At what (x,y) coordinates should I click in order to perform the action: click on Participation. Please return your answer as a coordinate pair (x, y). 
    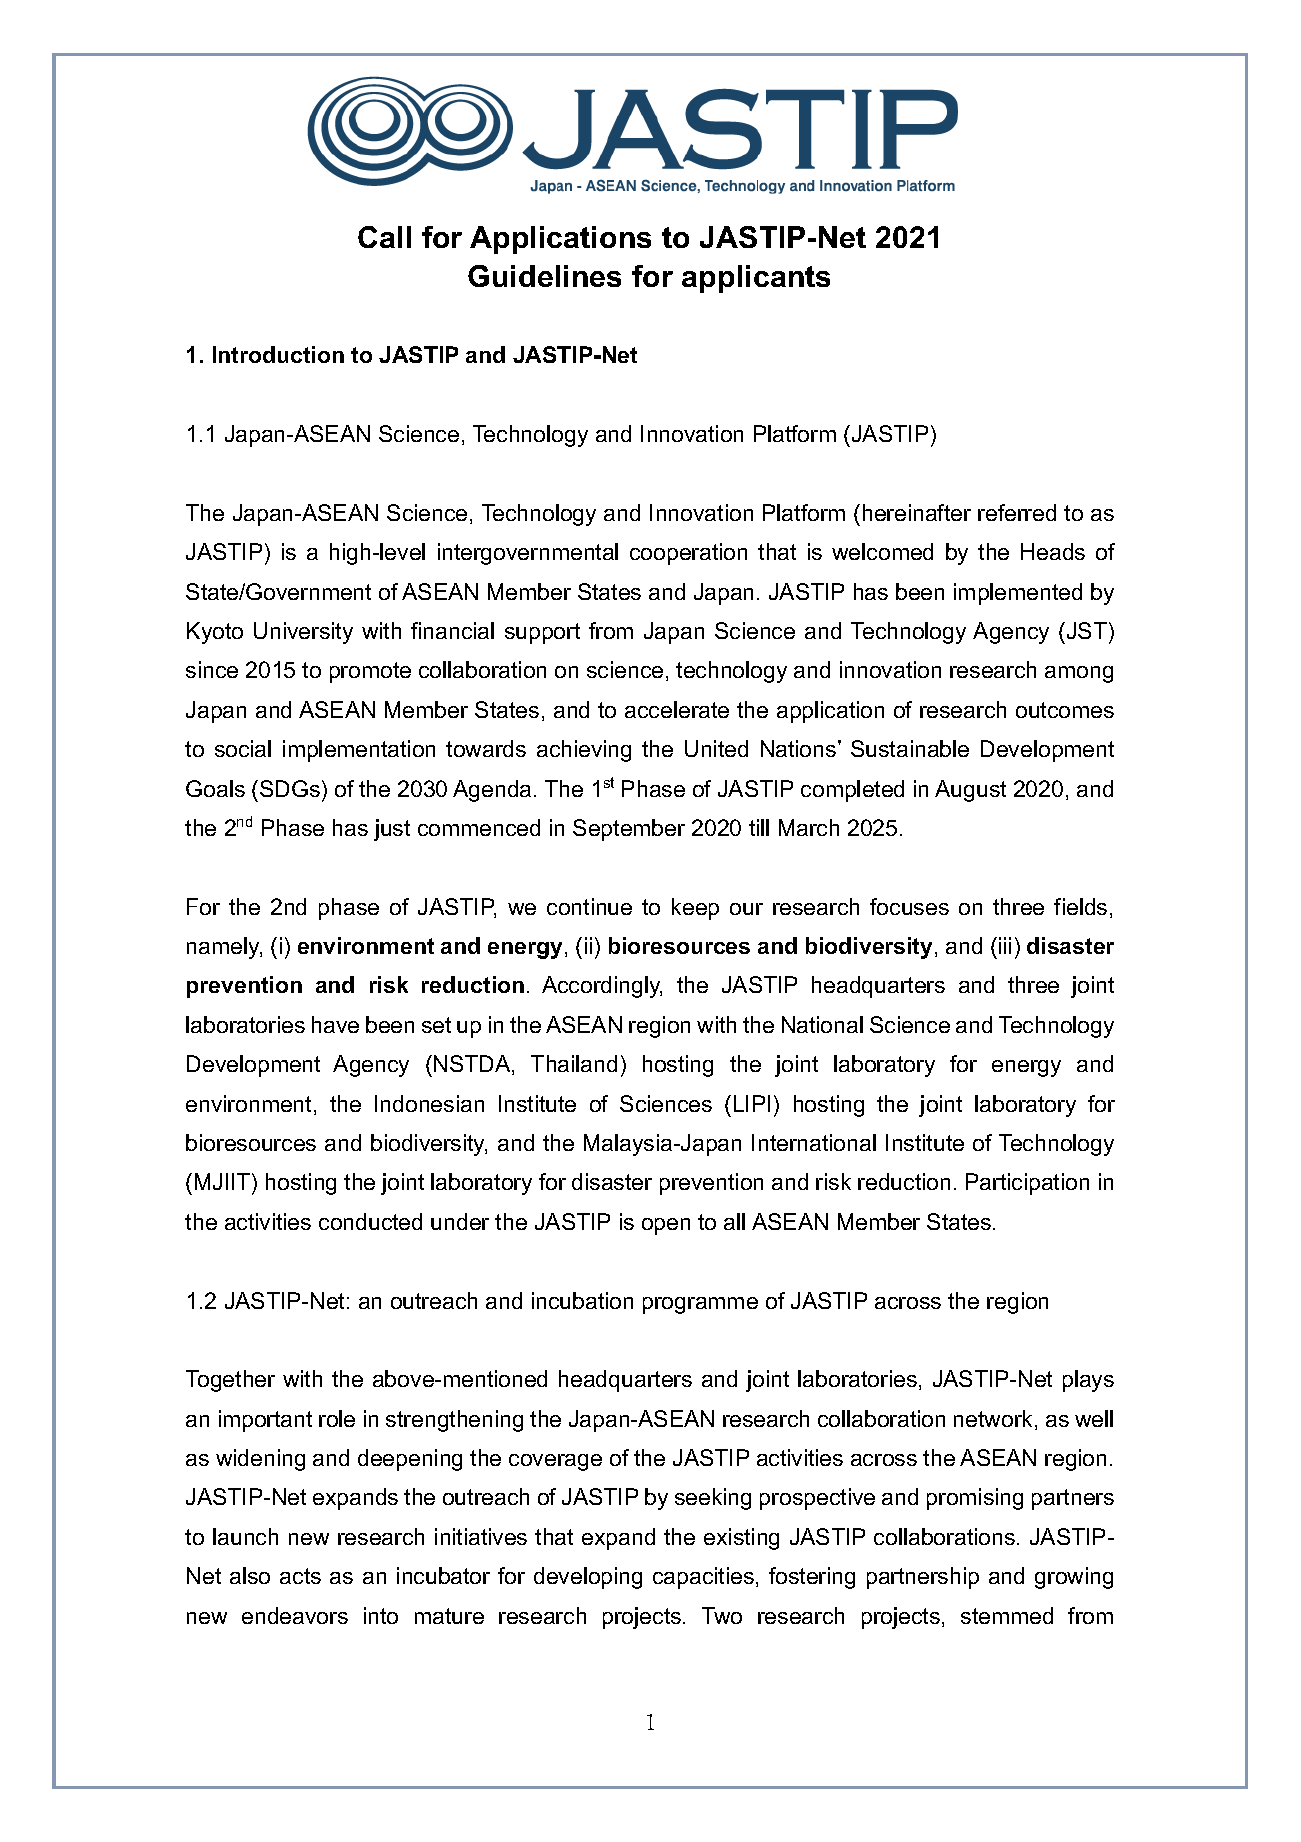
    Looking at the image, I should click on (1027, 1184).
